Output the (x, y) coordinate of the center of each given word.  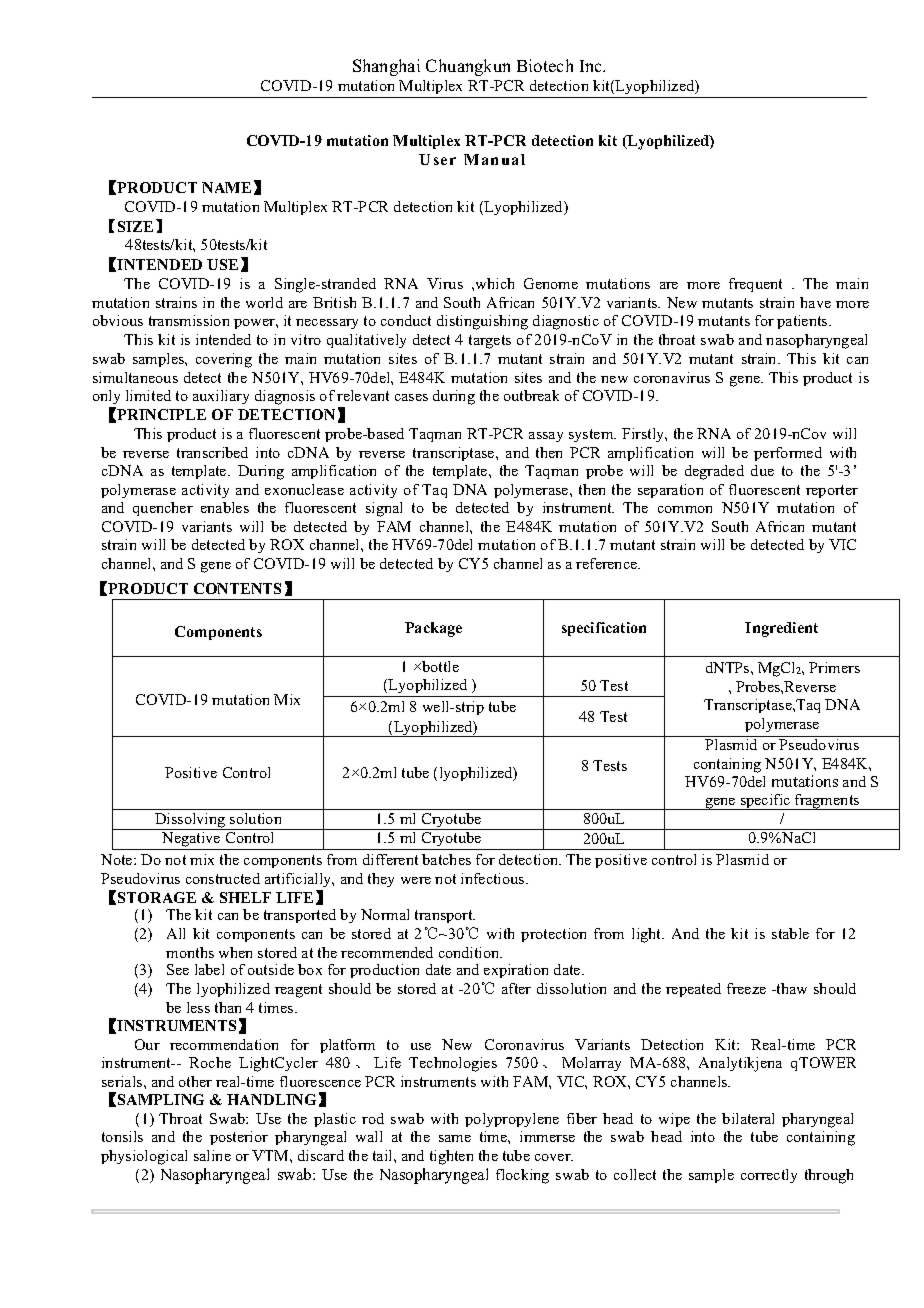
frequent (755, 285)
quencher (163, 509)
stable (790, 933)
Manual (494, 159)
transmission (189, 320)
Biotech (545, 65)
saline (212, 1155)
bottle (439, 666)
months (190, 952)
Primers (834, 667)
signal (384, 509)
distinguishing (482, 322)
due (762, 470)
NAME (226, 187)
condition (470, 952)
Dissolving (190, 821)
